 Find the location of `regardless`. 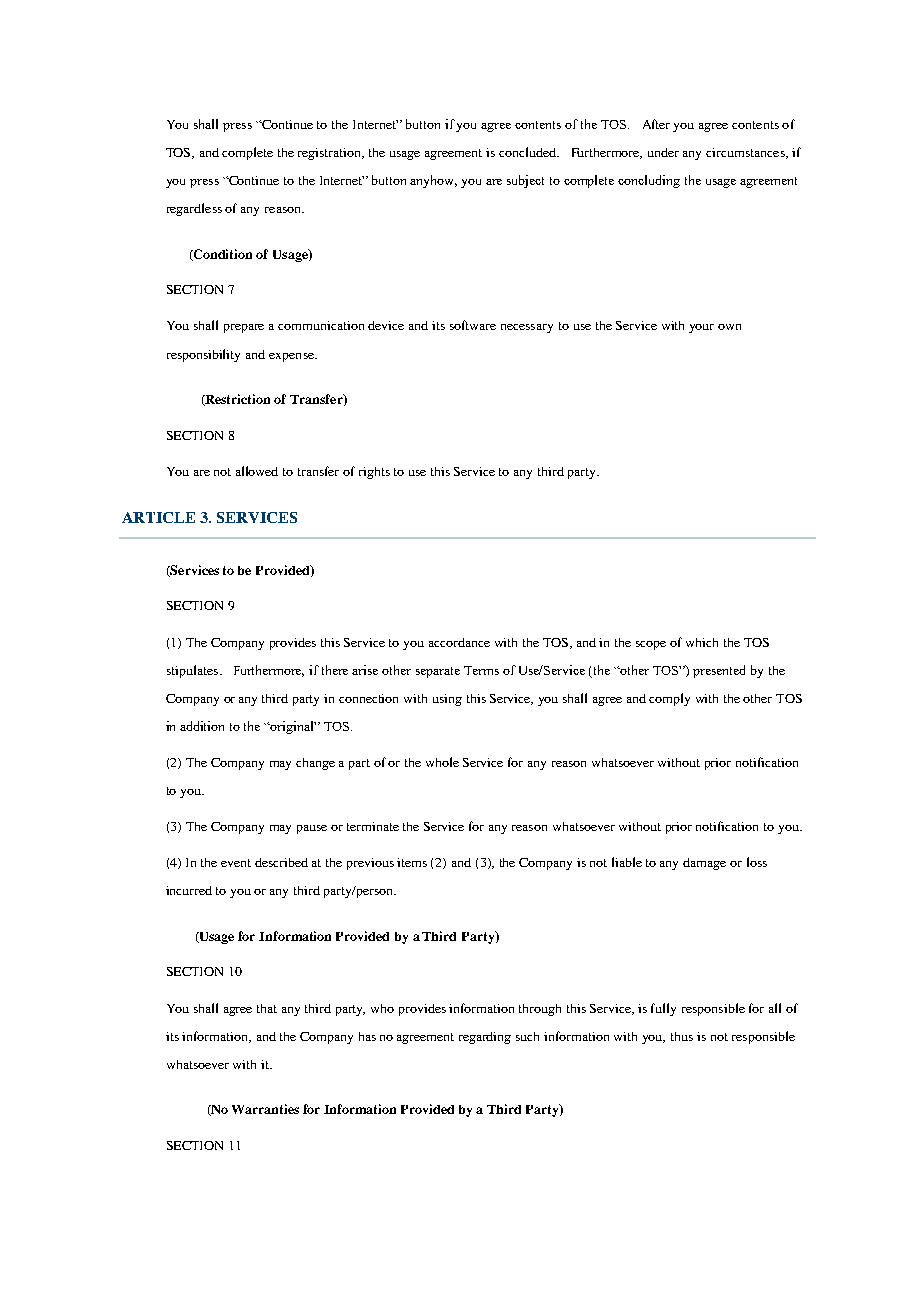

regardless is located at coordinates (194, 209).
